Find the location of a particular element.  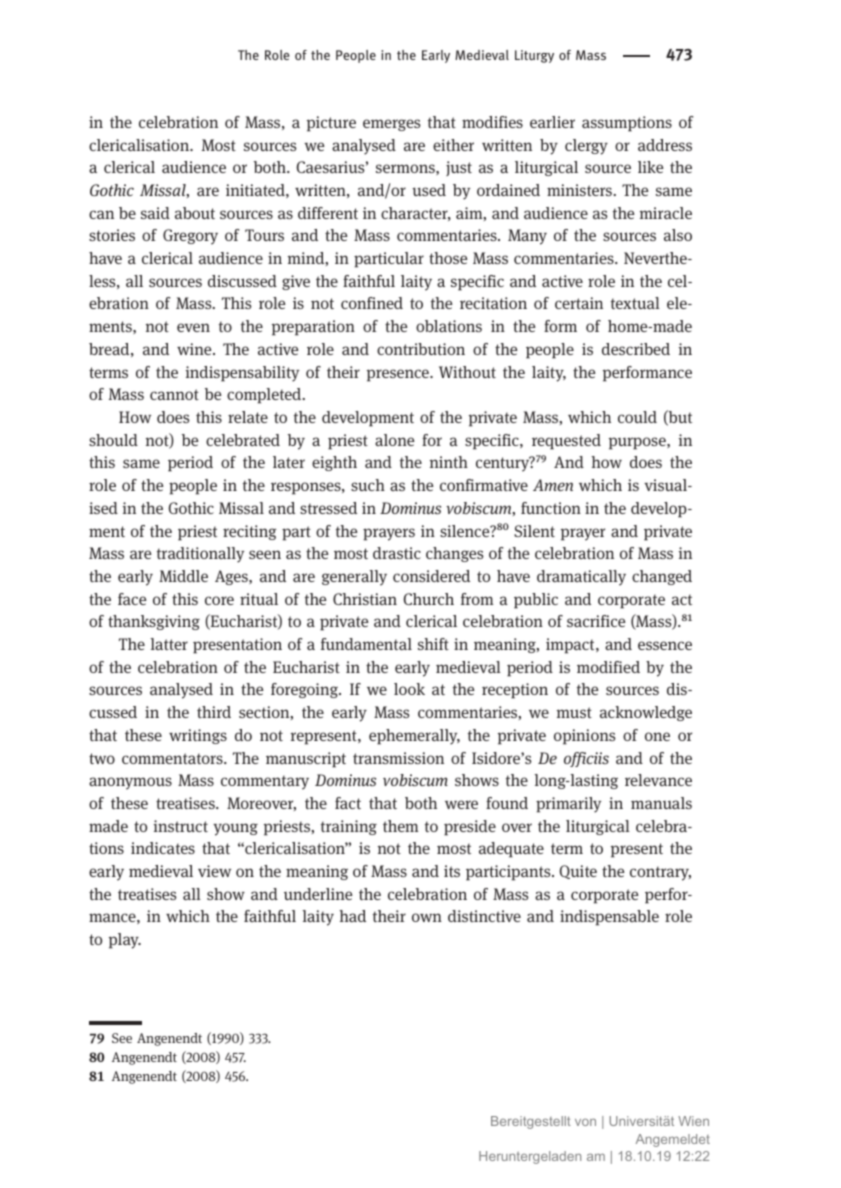

said is located at coordinates (155, 213).
